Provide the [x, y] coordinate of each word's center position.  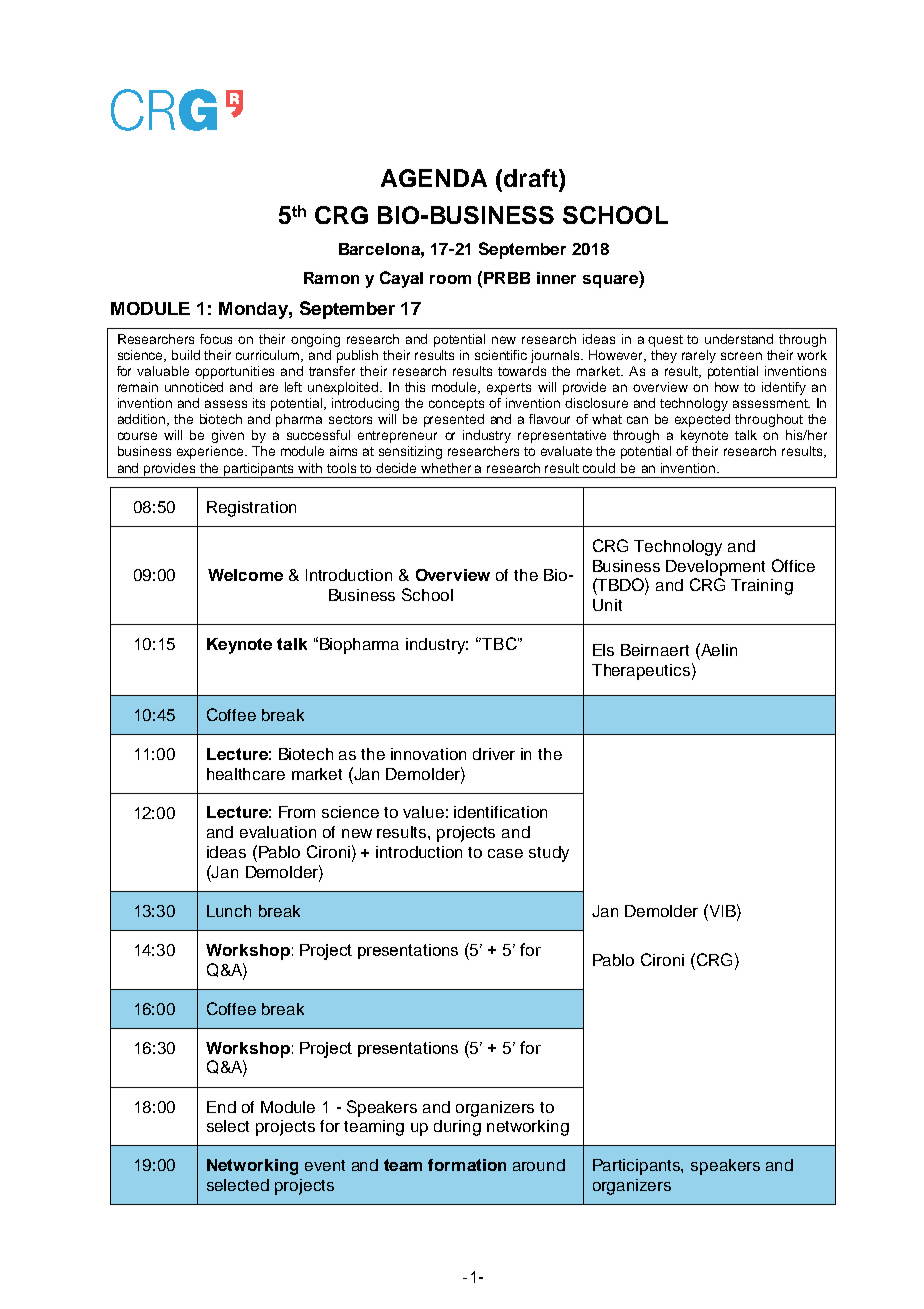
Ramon [331, 278]
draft [530, 178]
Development [715, 568]
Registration [251, 509]
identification [500, 812]
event [325, 1165]
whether [446, 468]
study [549, 854]
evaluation [278, 832]
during [457, 1128]
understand [739, 339]
